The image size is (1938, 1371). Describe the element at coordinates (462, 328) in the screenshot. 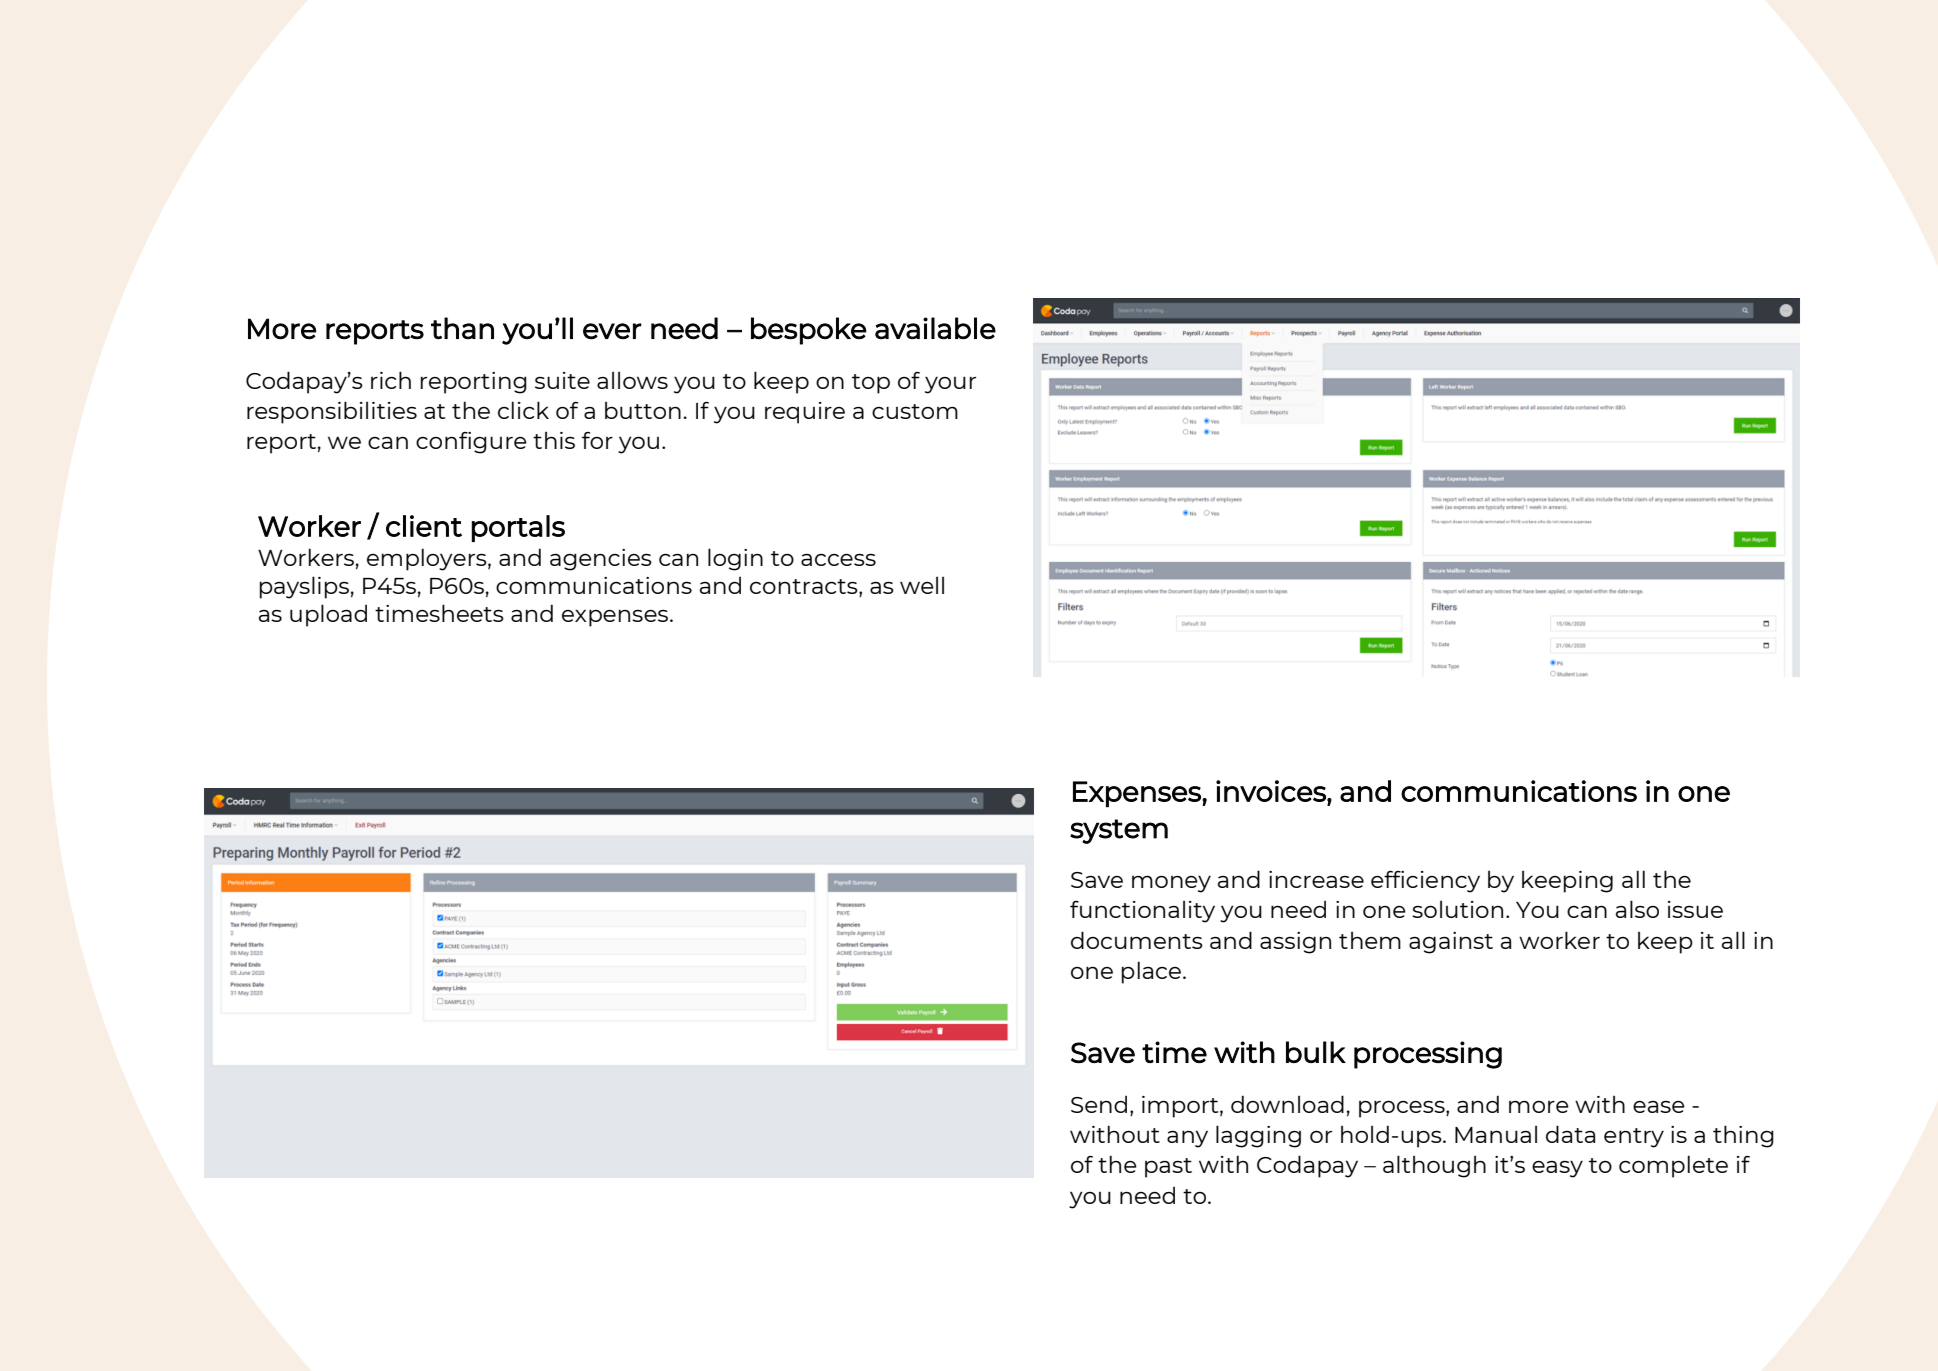

I see `than` at that location.
